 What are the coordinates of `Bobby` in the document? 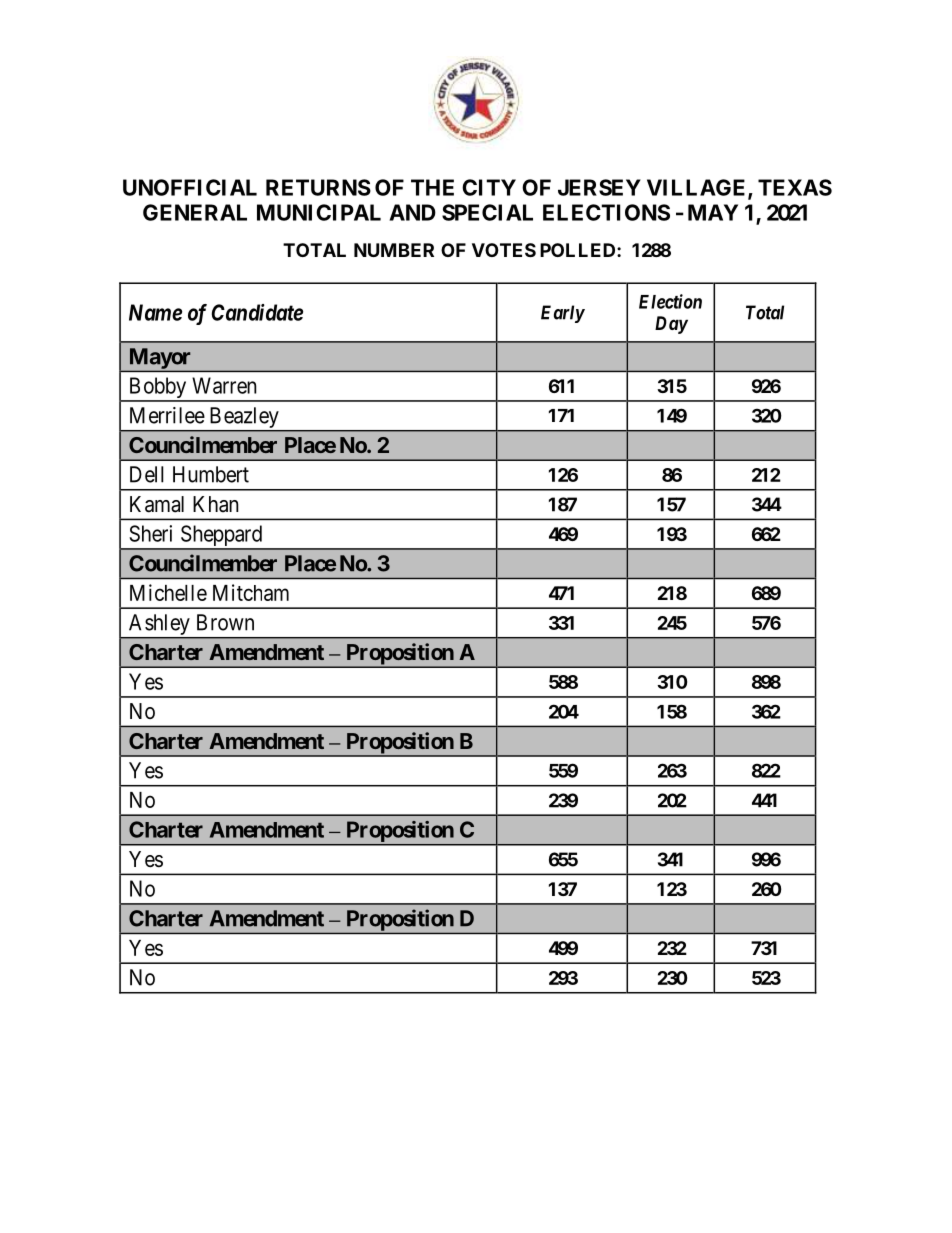 It's located at (157, 389).
